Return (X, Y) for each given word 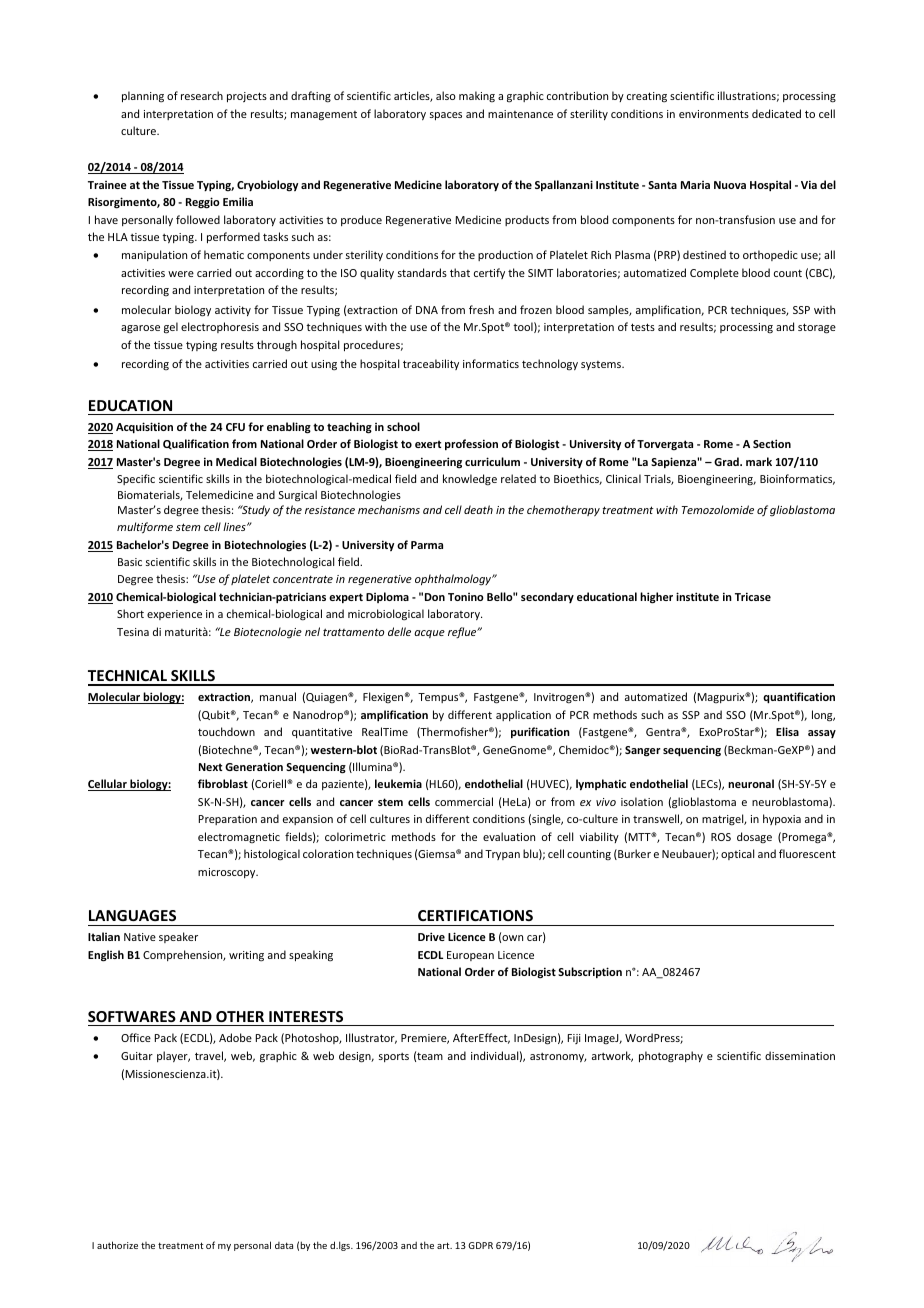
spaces (446, 116)
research (202, 95)
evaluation (509, 836)
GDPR (480, 1245)
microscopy (228, 873)
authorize (117, 1245)
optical (737, 854)
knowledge (470, 480)
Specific (136, 479)
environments (714, 114)
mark (759, 461)
